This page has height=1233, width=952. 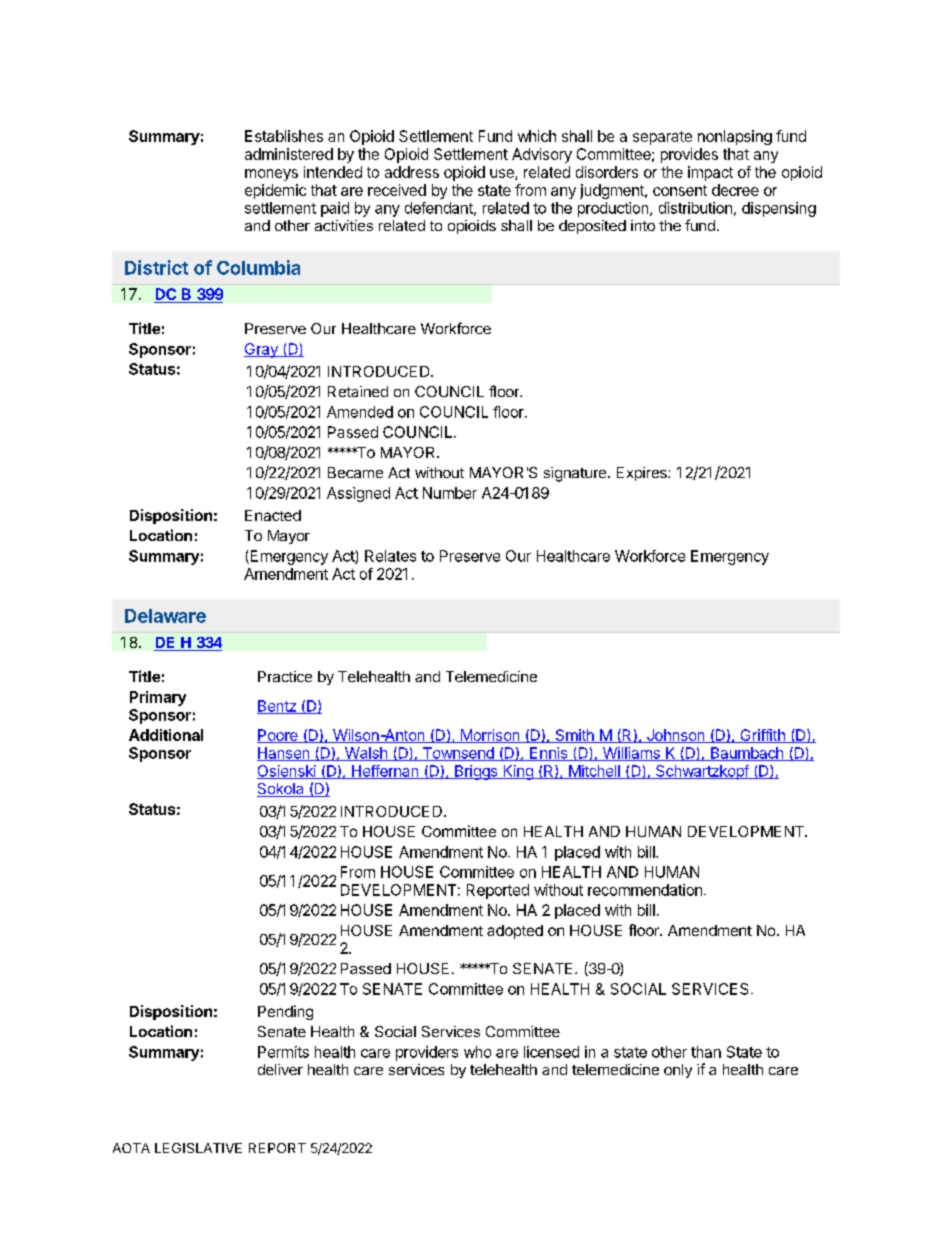 What do you see at coordinates (450, 493) in the page?
I see `Number` at bounding box center [450, 493].
